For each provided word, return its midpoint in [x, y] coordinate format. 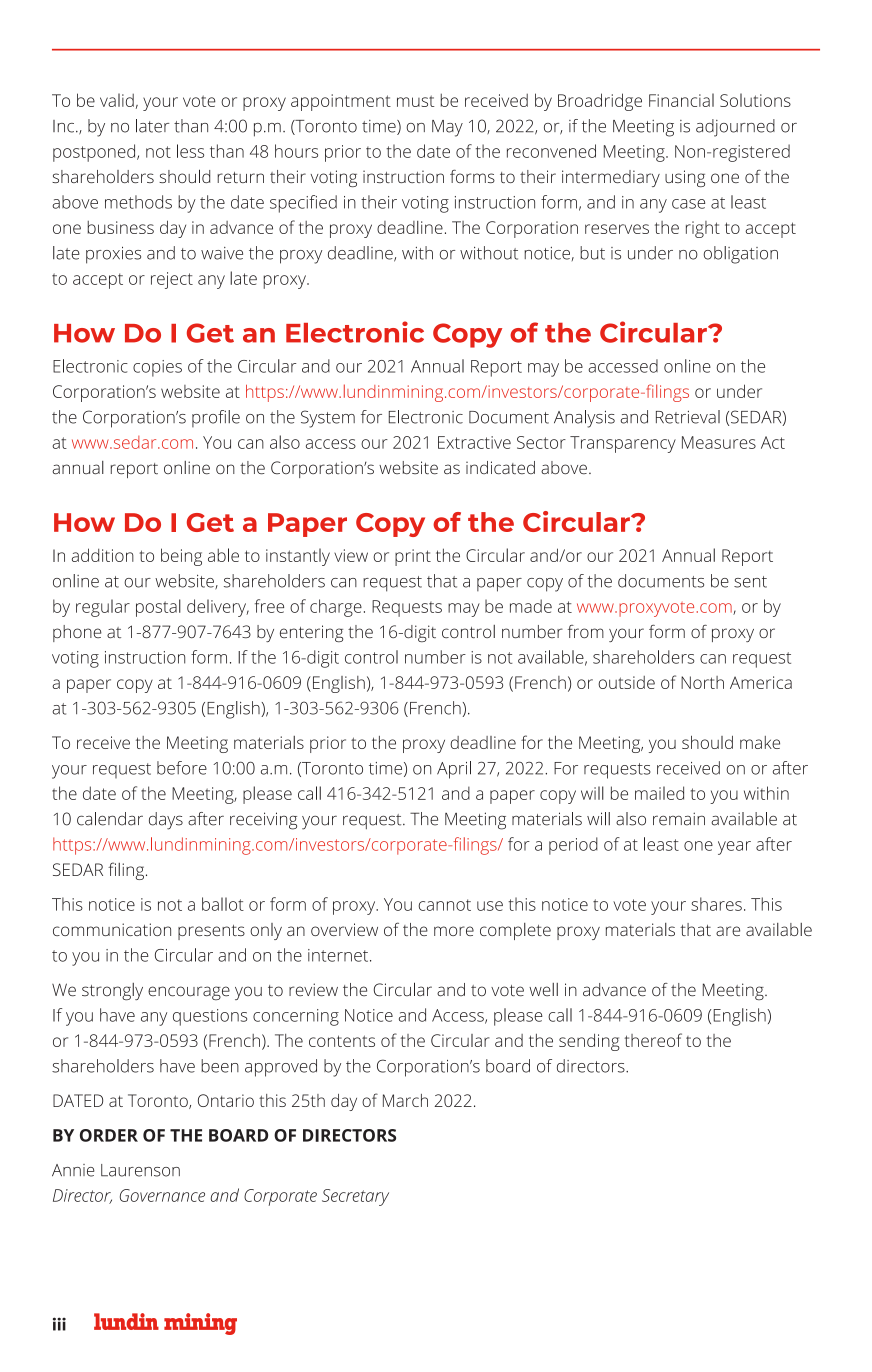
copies [157, 368]
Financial [681, 100]
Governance [162, 1195]
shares [716, 904]
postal [158, 608]
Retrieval [688, 417]
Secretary [355, 1197]
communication [112, 929]
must [415, 101]
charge [336, 608]
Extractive [474, 442]
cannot [445, 905]
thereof [653, 1040]
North [702, 682]
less [190, 151]
